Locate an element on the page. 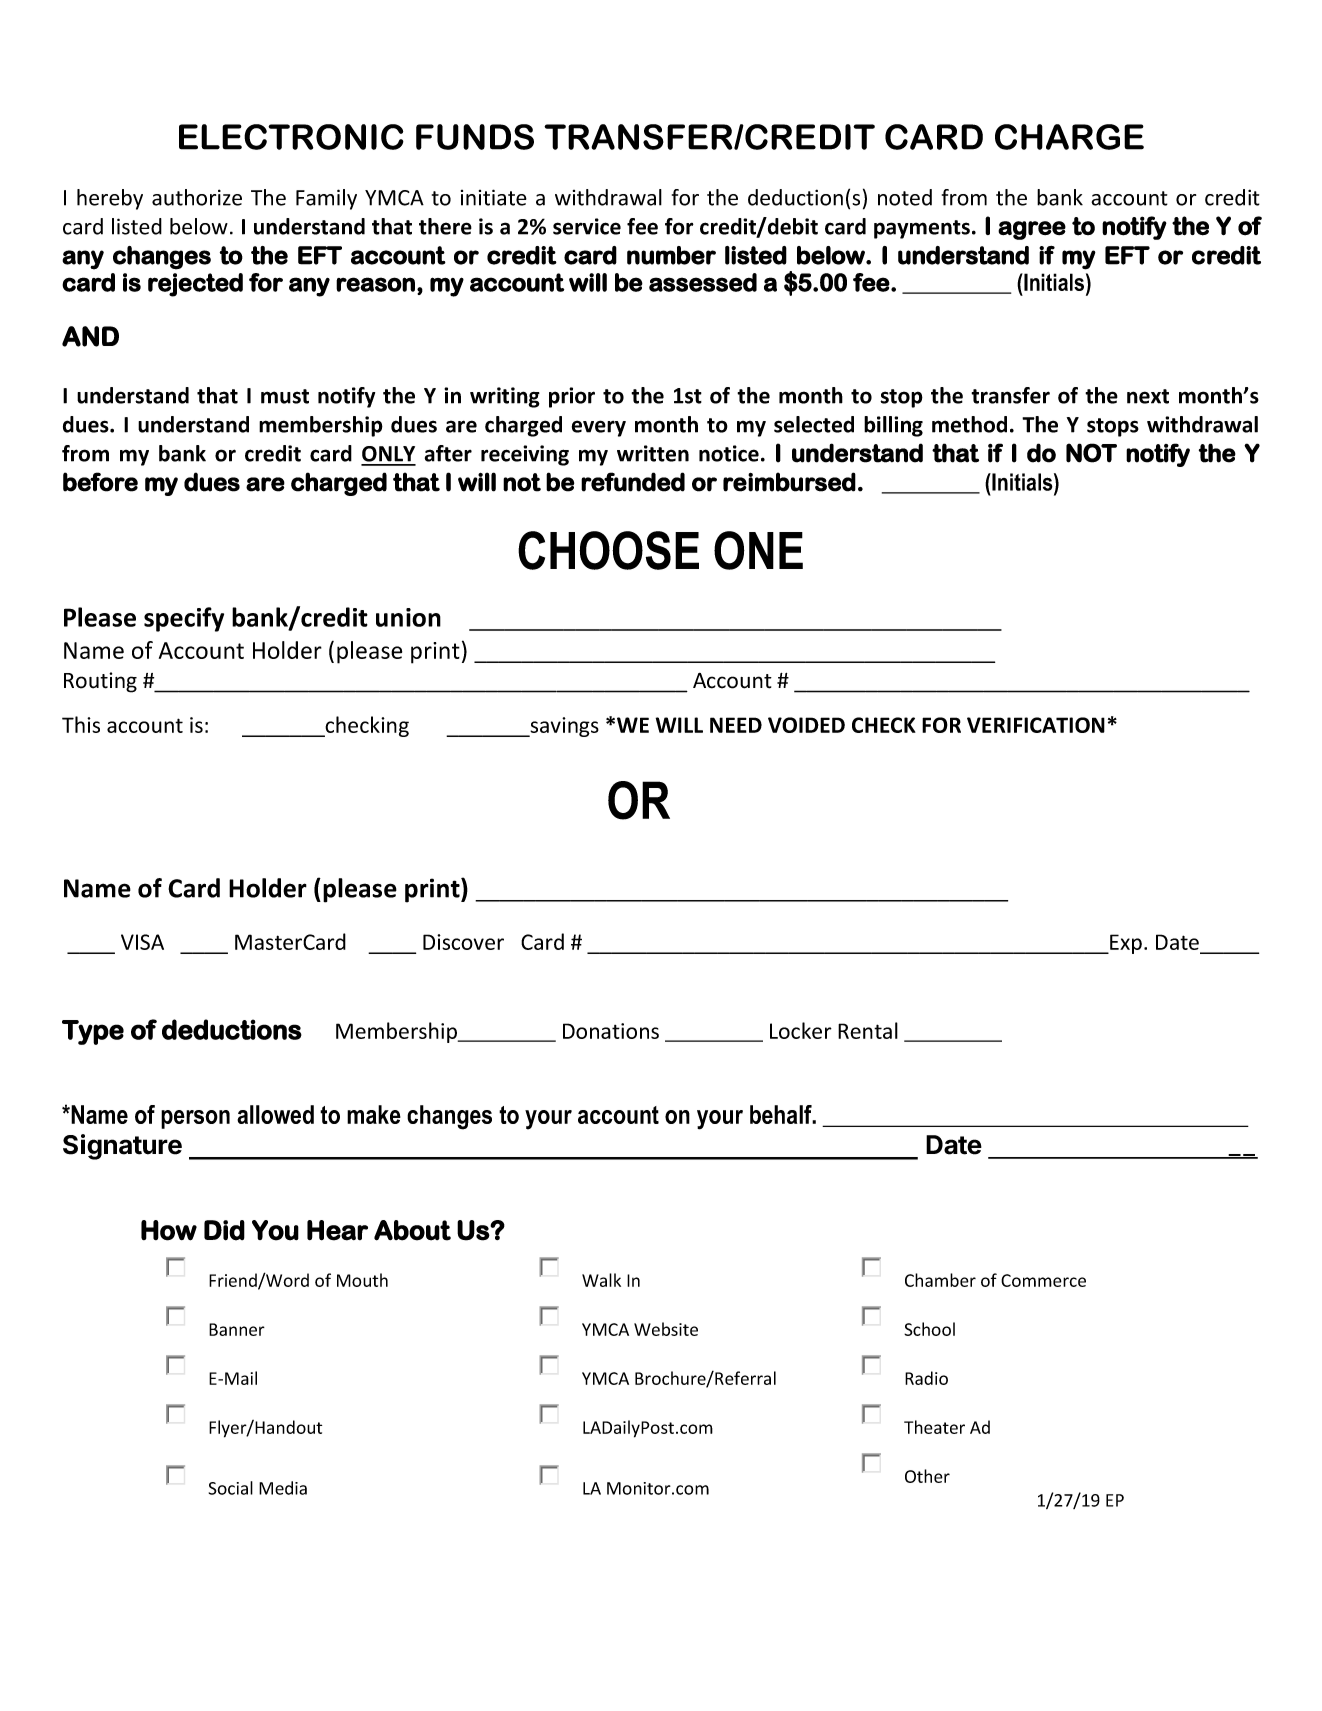  authorize is located at coordinates (197, 197).
